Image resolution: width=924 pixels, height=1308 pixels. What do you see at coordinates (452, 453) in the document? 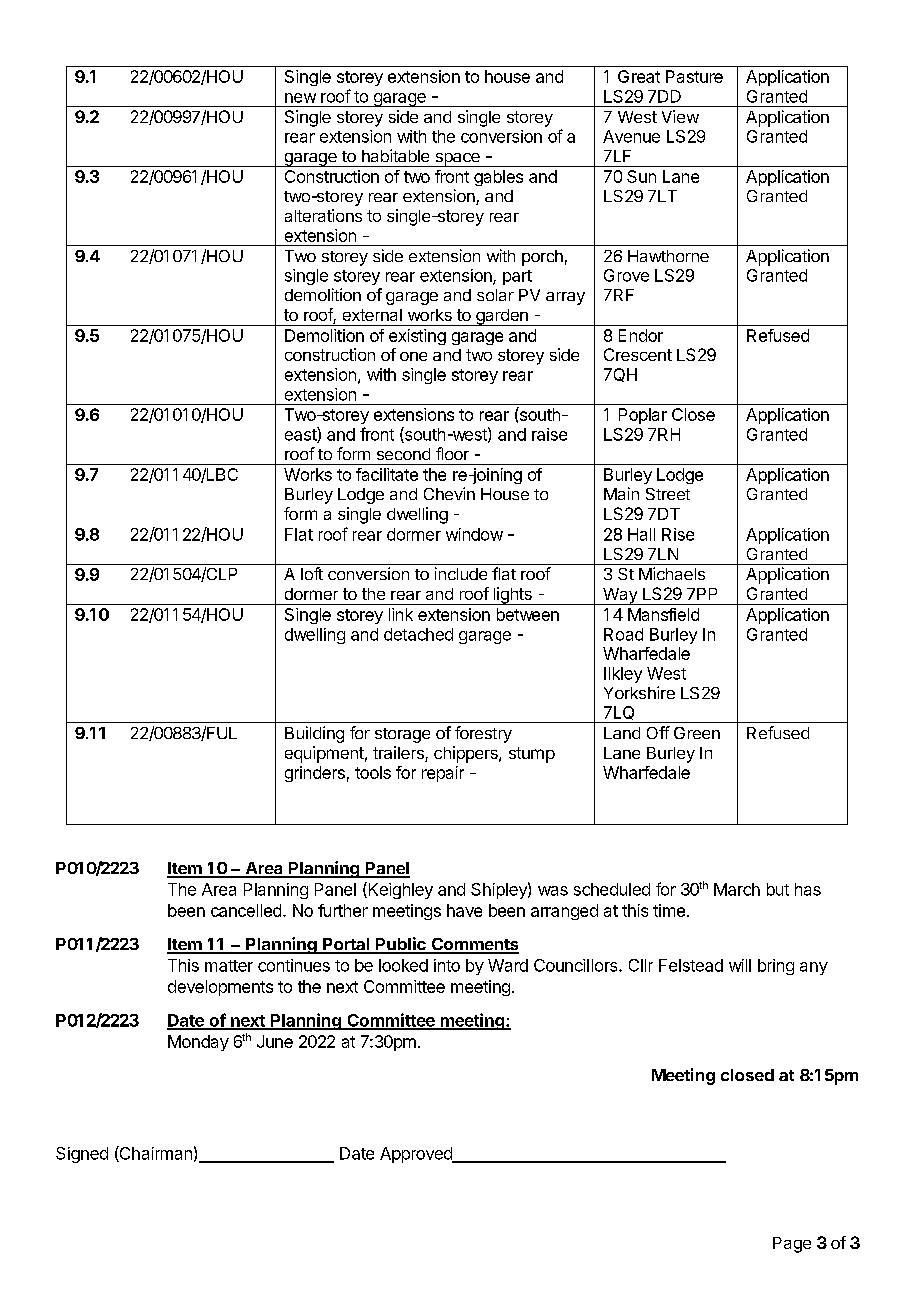
I see `floor` at bounding box center [452, 453].
